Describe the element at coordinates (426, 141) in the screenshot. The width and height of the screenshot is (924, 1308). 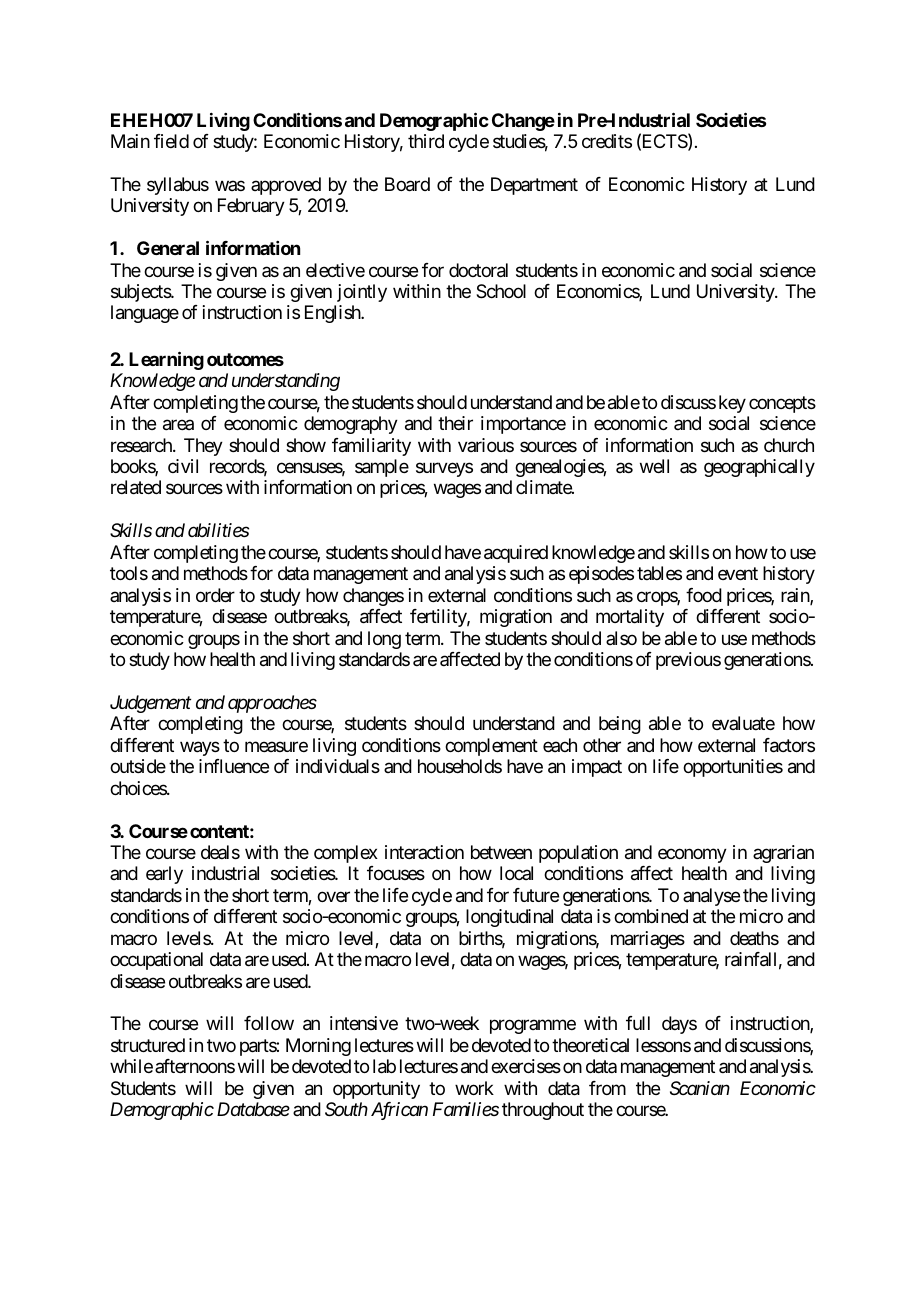
I see `third` at that location.
